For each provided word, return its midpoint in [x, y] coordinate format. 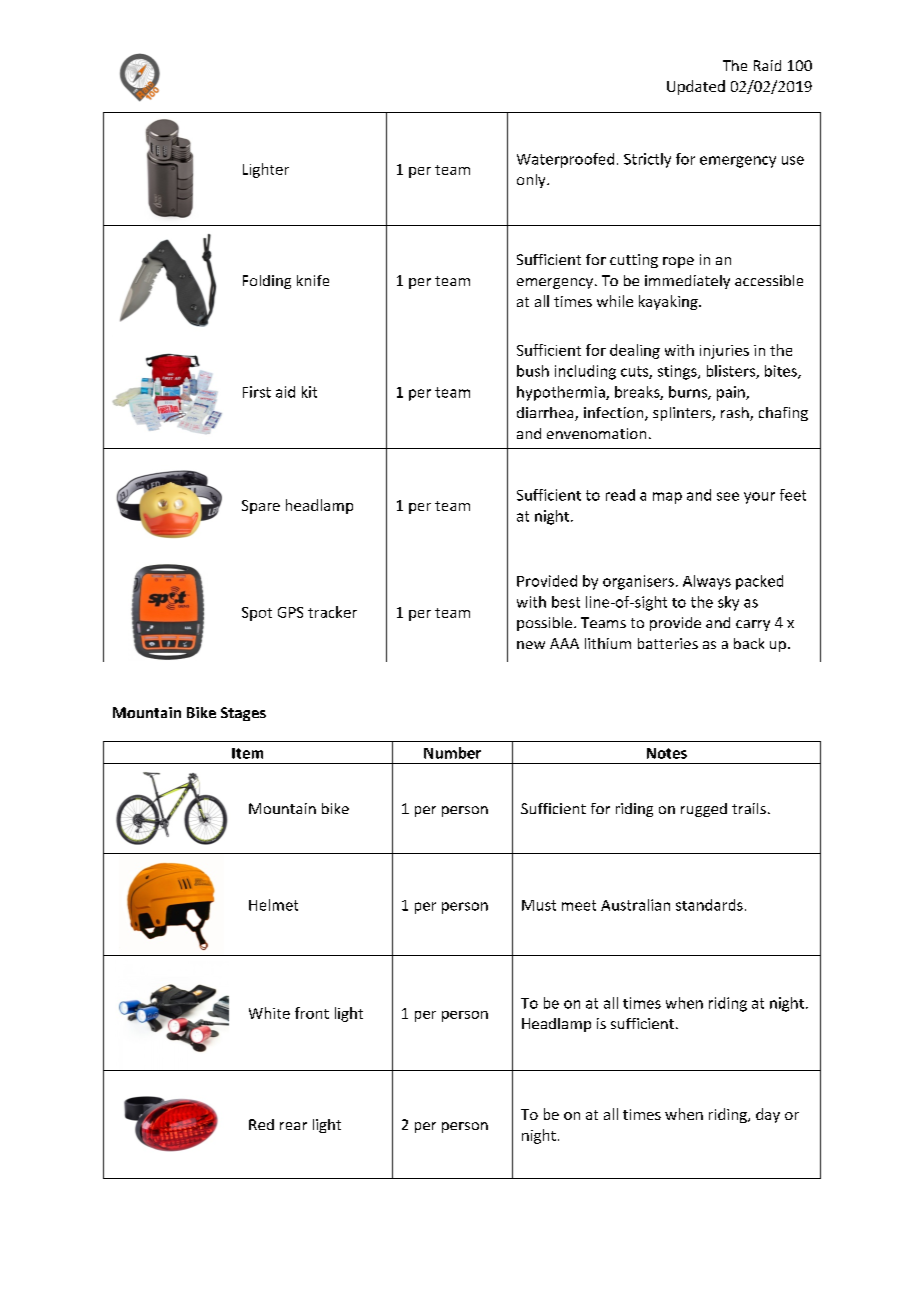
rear [293, 1126]
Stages [243, 714]
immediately [687, 282]
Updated [696, 87]
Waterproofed [565, 160]
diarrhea [546, 414]
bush [533, 371]
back [749, 643]
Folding [267, 282]
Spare [261, 507]
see [728, 496]
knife [313, 280]
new [531, 645]
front [312, 1013]
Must [539, 905]
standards [709, 905]
